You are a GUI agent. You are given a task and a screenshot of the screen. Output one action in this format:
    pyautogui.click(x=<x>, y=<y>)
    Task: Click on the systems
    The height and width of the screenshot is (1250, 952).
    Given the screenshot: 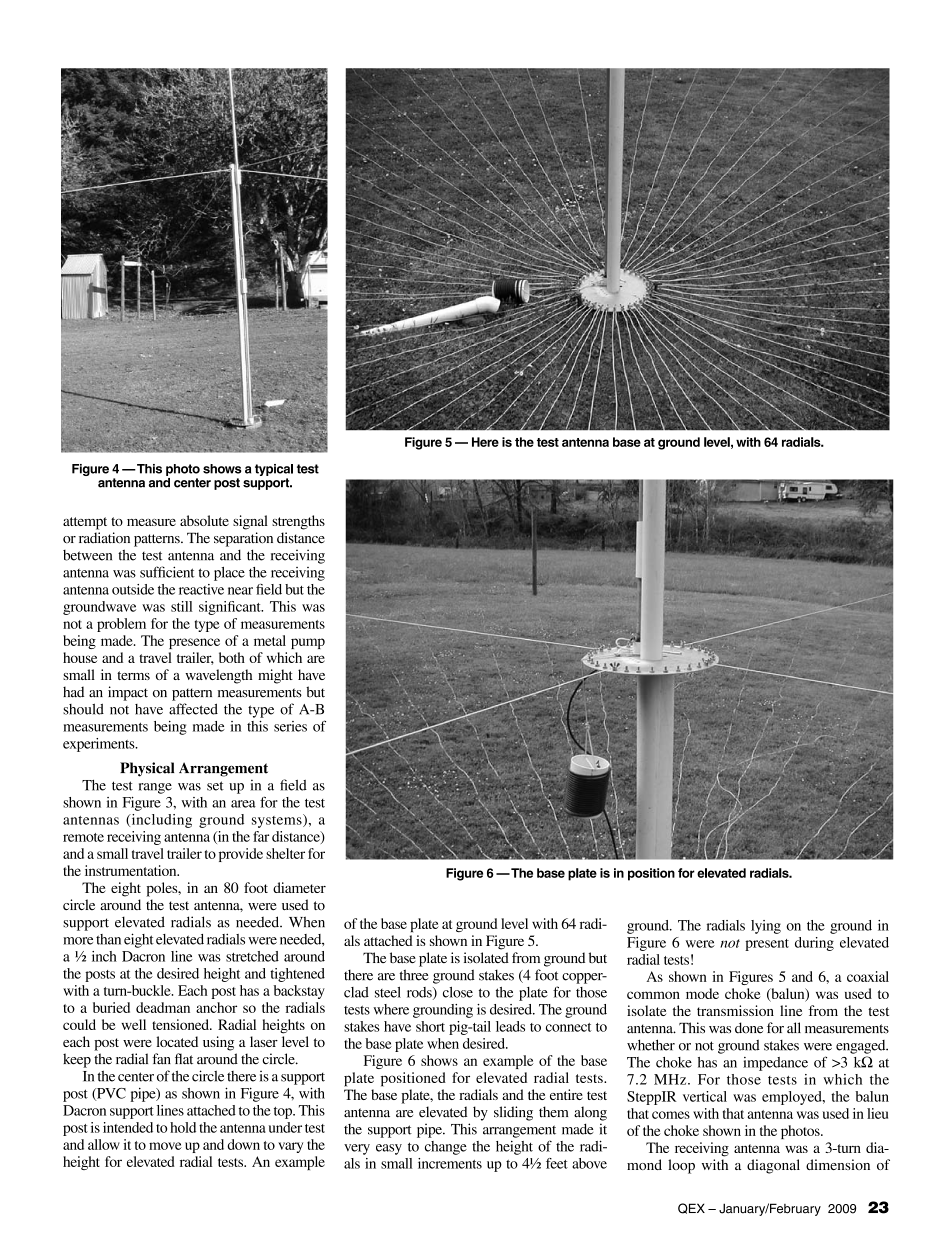 What is the action you would take?
    pyautogui.click(x=278, y=821)
